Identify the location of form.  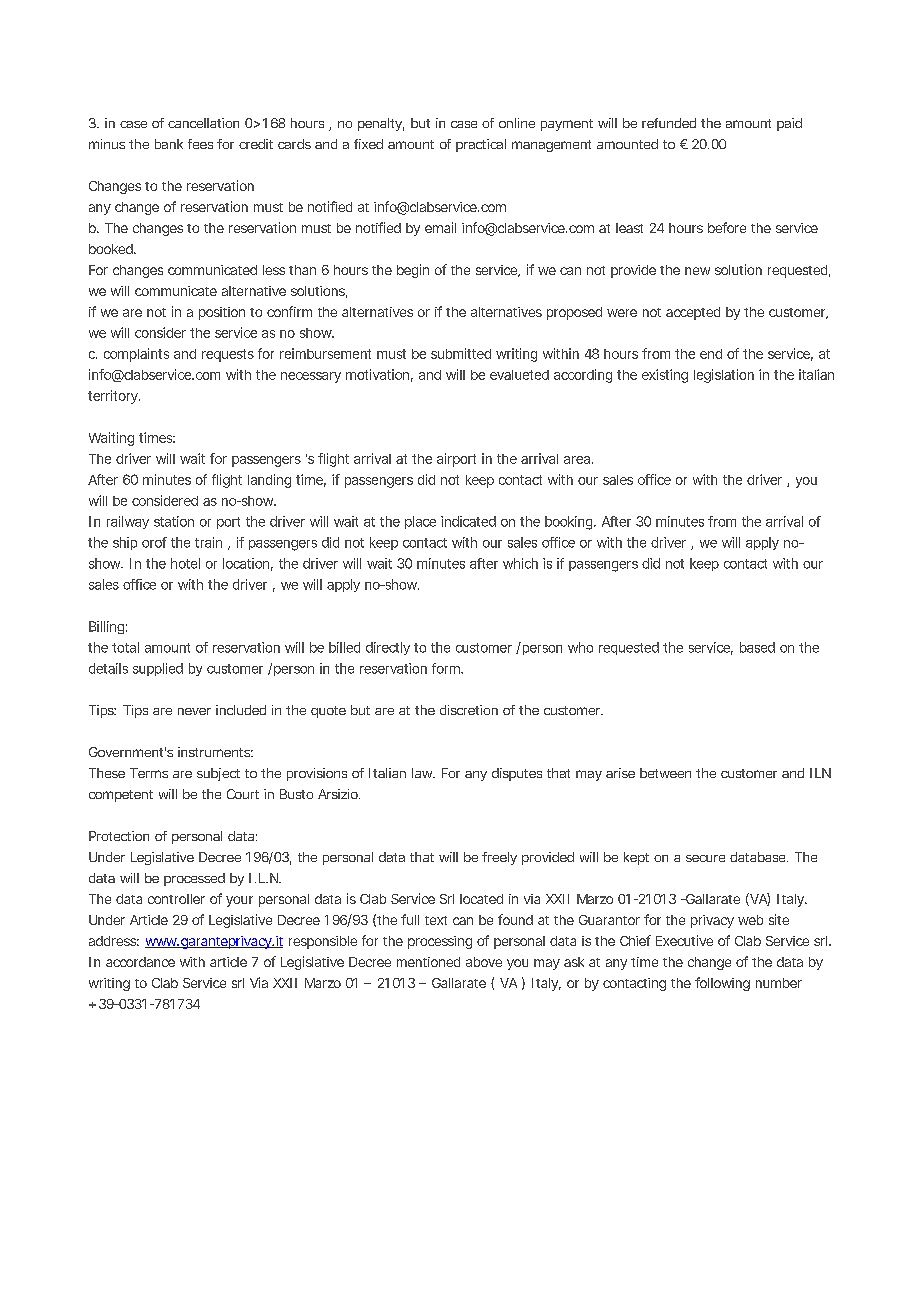
(447, 668).
